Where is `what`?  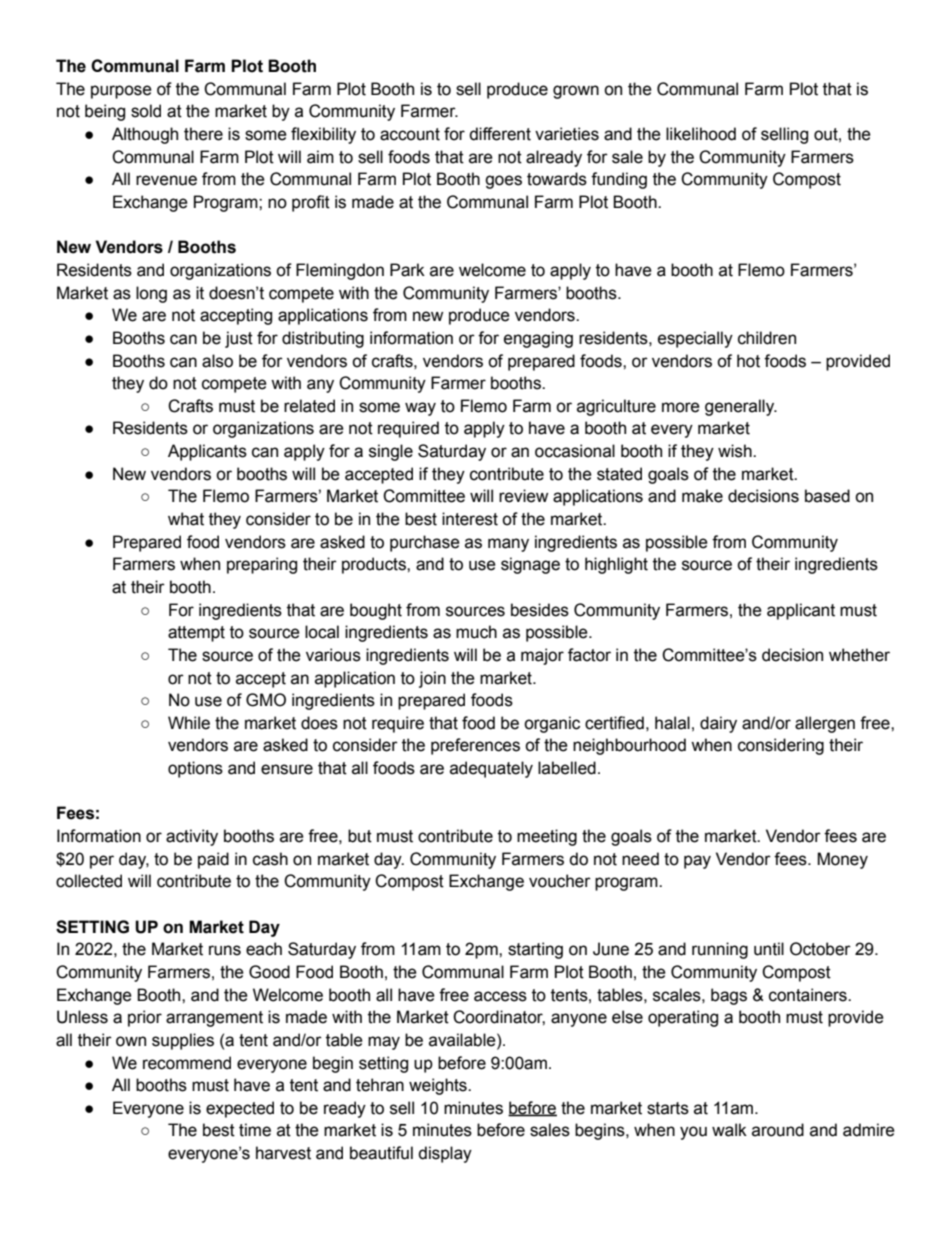 what is located at coordinates (186, 519).
